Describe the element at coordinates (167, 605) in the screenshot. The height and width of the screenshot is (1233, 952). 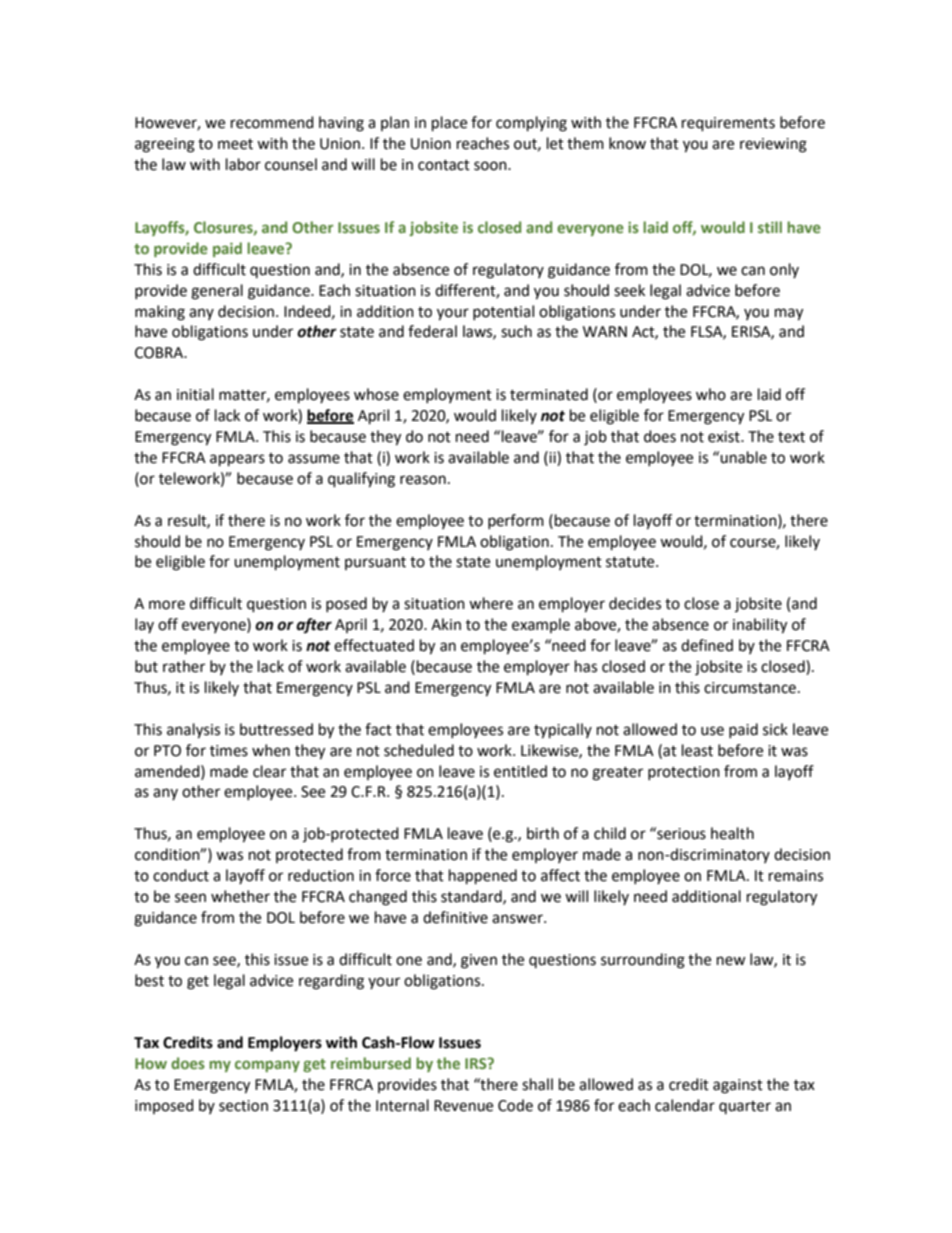
I see `more` at that location.
